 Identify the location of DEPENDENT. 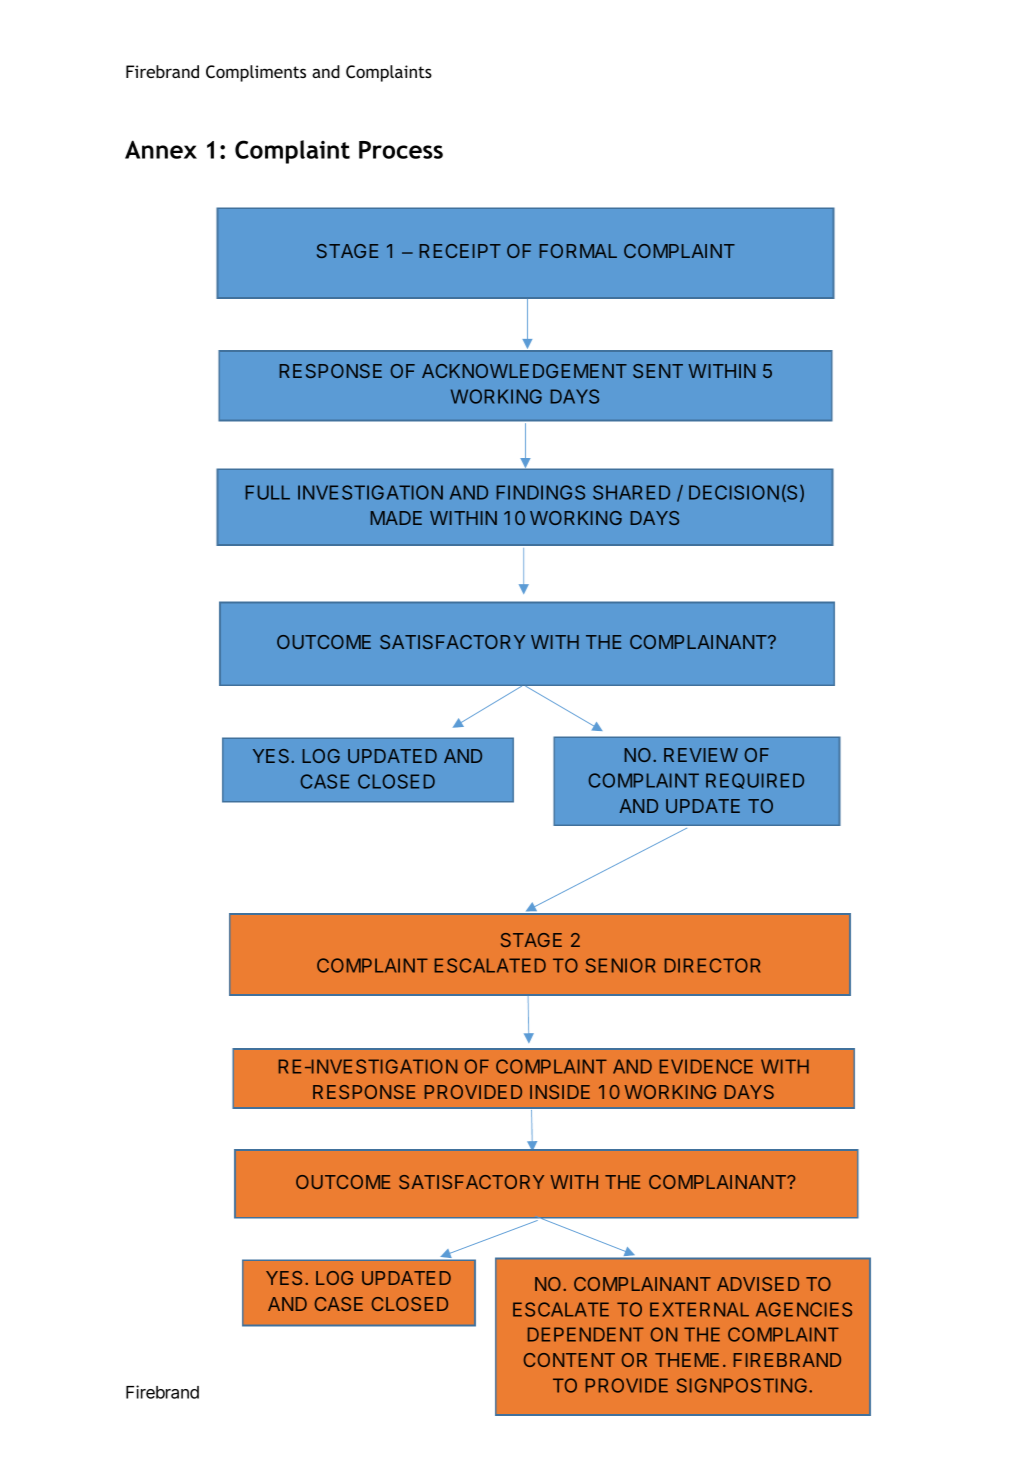
(586, 1334).
